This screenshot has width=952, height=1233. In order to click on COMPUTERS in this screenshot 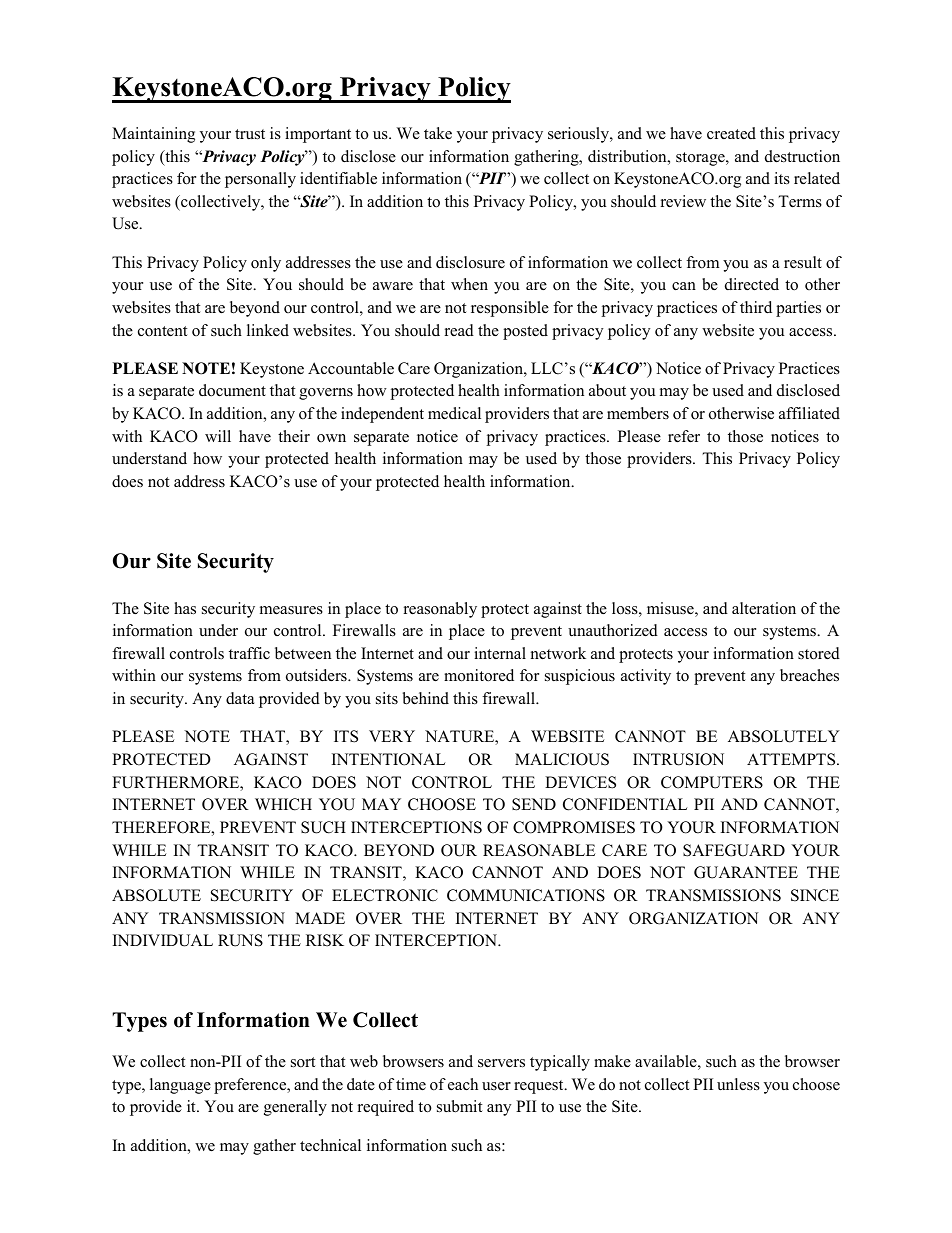, I will do `click(712, 782)`.
